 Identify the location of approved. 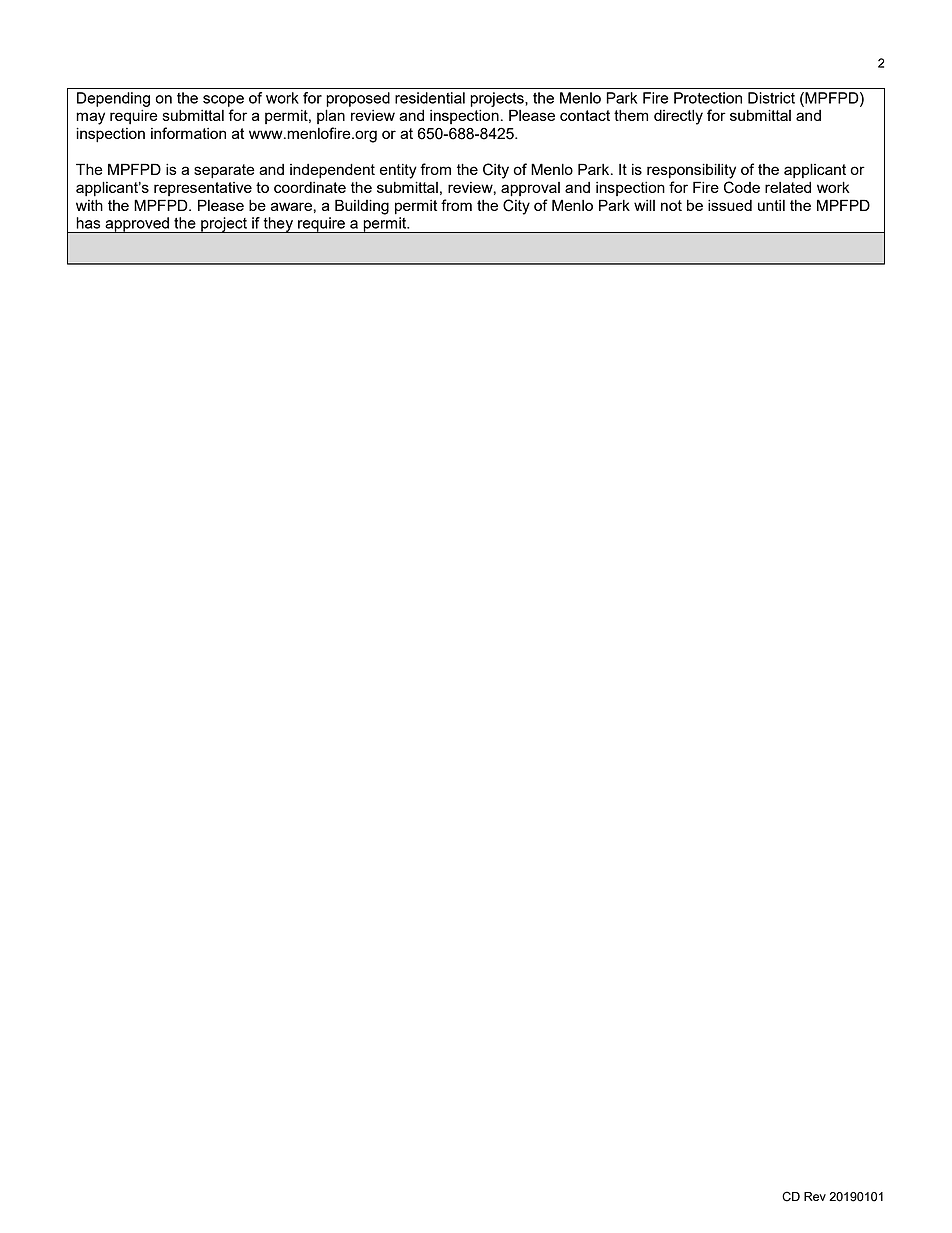
(137, 225).
